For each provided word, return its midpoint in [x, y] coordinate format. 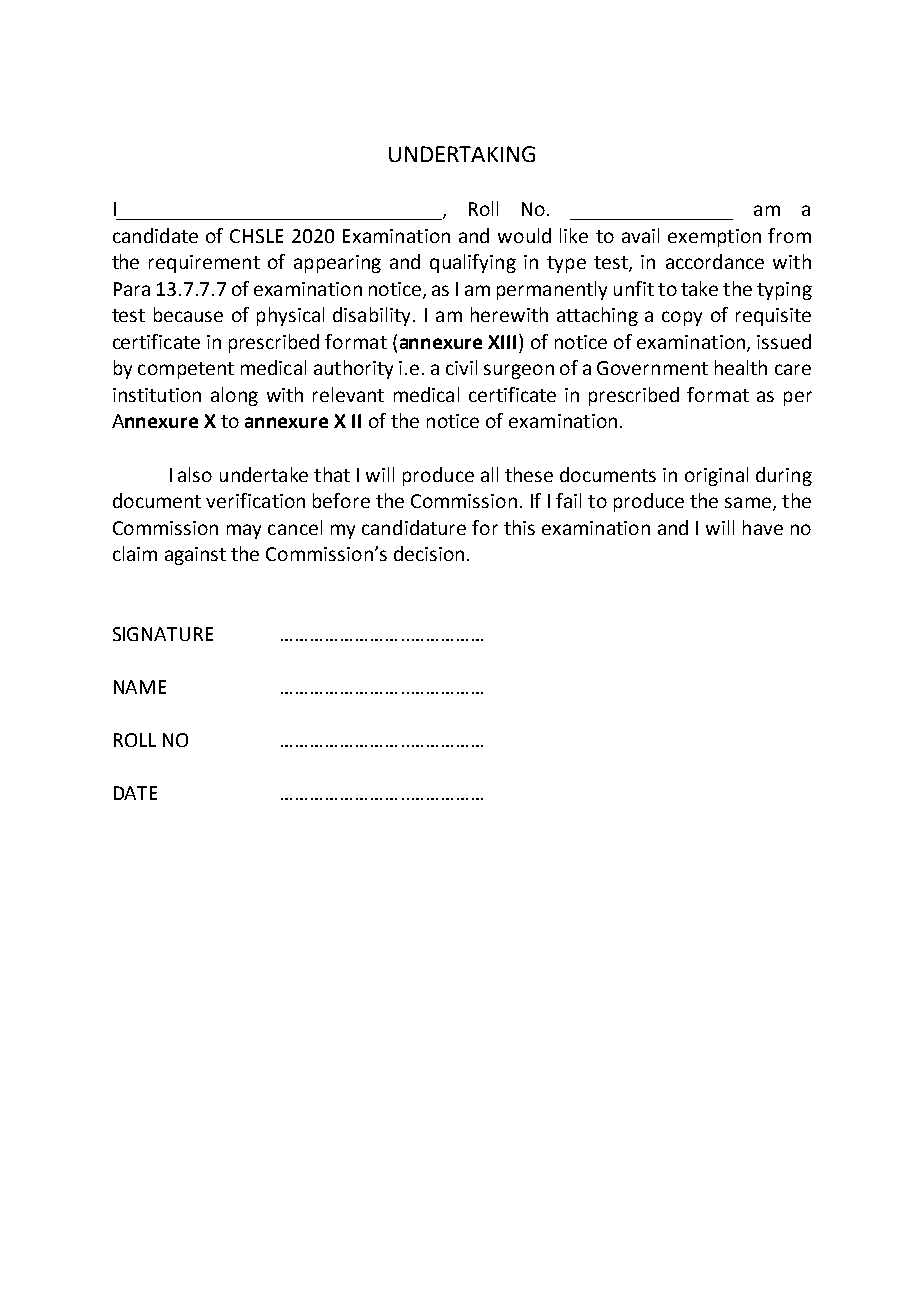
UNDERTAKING [462, 154]
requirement [204, 264]
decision [429, 553]
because [188, 314]
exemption [714, 238]
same [749, 504]
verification [255, 500]
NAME [140, 687]
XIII [502, 342]
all [489, 474]
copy [682, 318]
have [763, 527]
